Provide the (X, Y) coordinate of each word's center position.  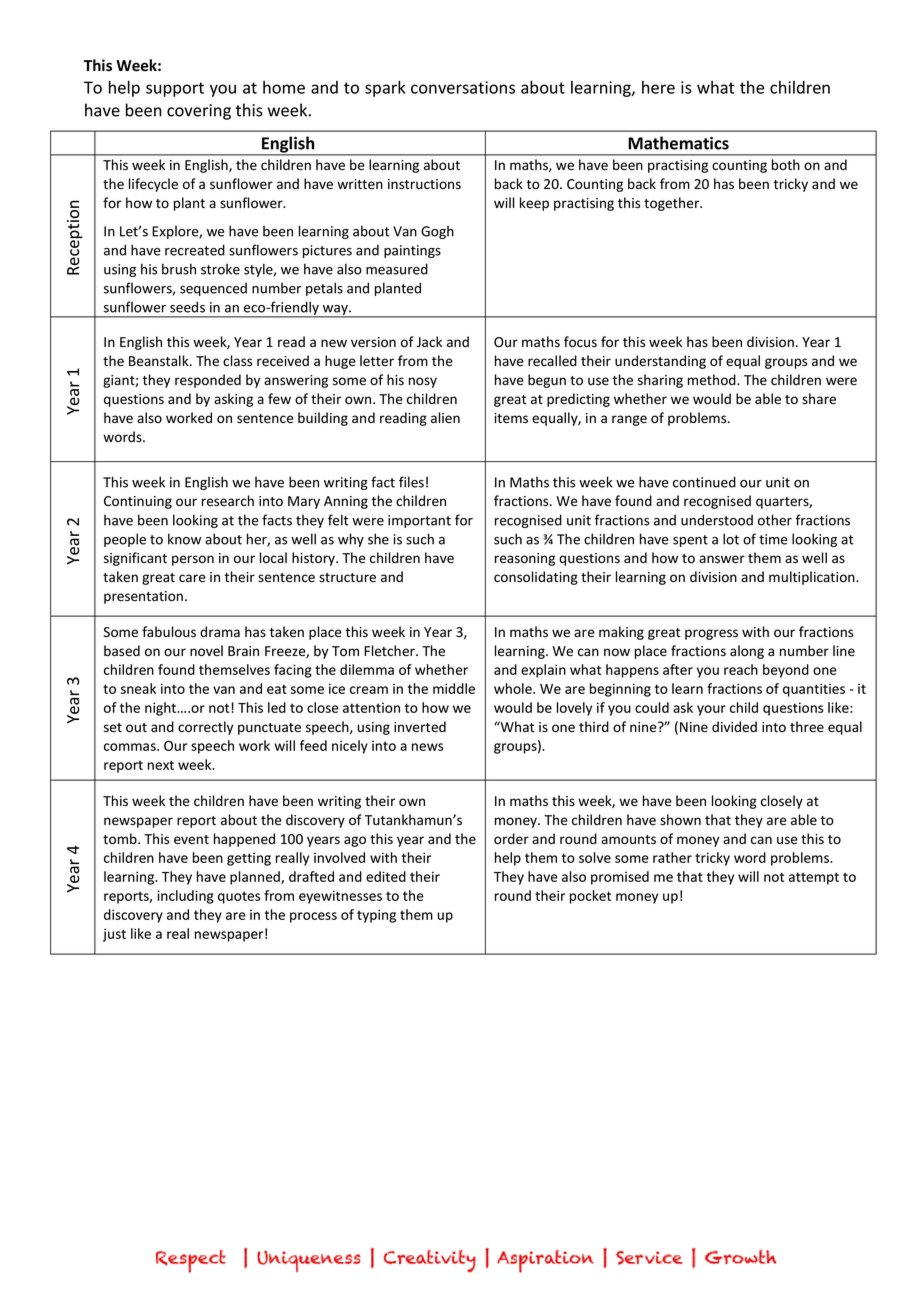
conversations (463, 87)
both (786, 164)
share (819, 399)
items (511, 418)
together (673, 204)
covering (199, 112)
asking (233, 400)
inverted (420, 727)
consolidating (536, 578)
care (192, 578)
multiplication (813, 578)
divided (734, 727)
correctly (205, 728)
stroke (220, 269)
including (185, 897)
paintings (412, 251)
